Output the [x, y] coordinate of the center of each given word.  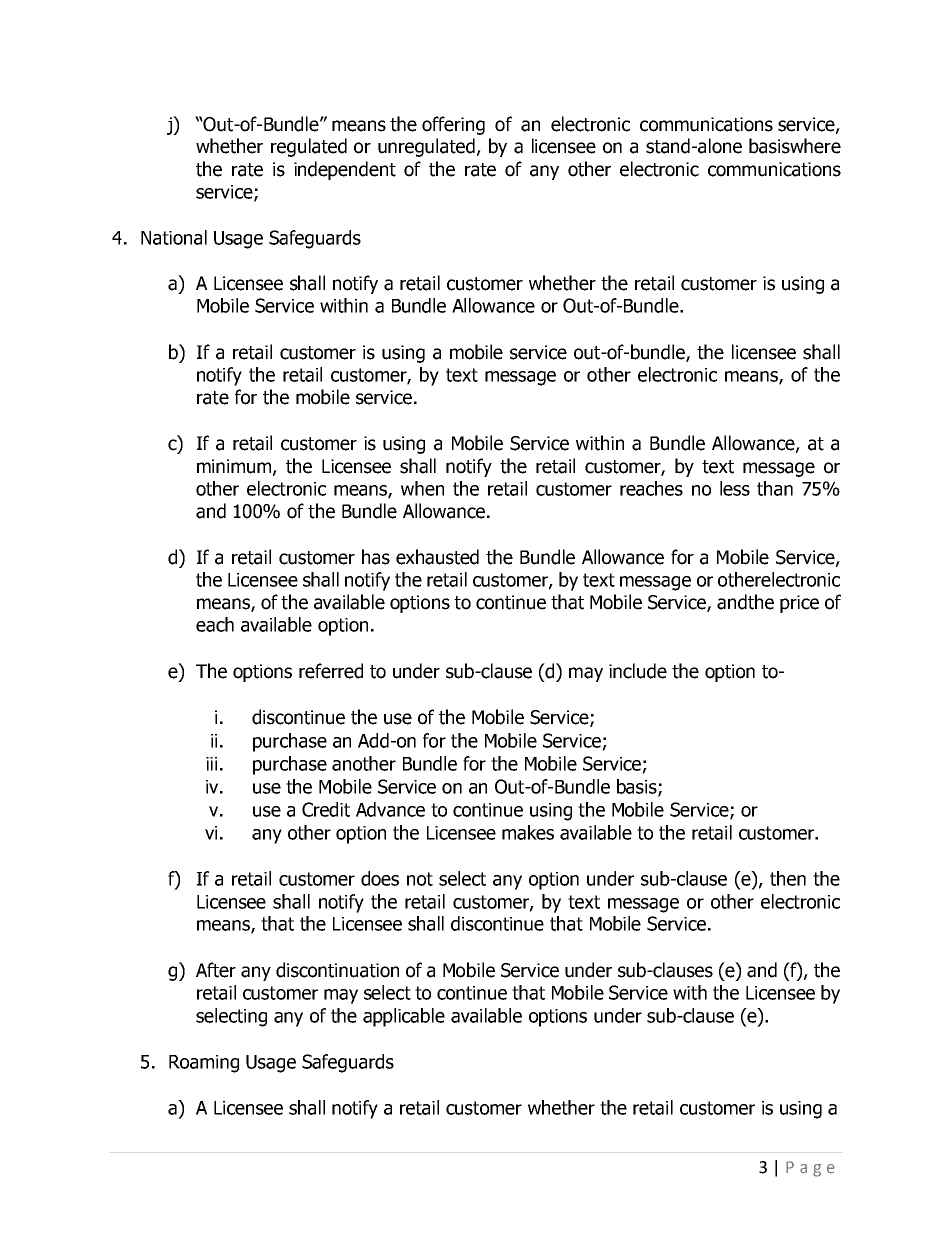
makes [528, 832]
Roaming [204, 1064]
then [788, 878]
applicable [404, 1017]
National [174, 237]
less [735, 488]
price [799, 604]
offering [453, 125]
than [775, 488]
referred [331, 671]
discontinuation [337, 970]
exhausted [437, 557]
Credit [326, 809]
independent [345, 170]
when [422, 488]
